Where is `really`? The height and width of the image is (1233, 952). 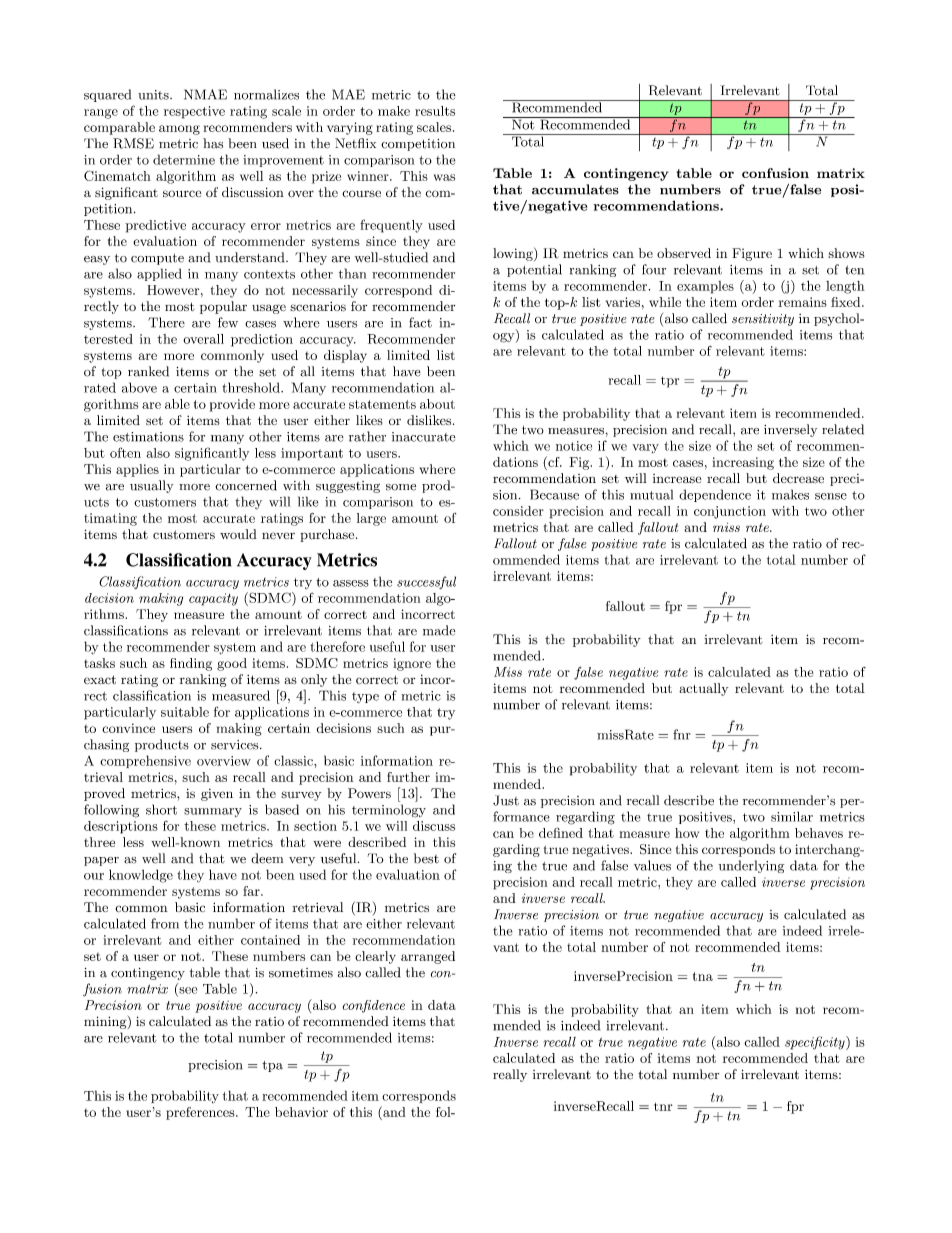 really is located at coordinates (510, 1075).
